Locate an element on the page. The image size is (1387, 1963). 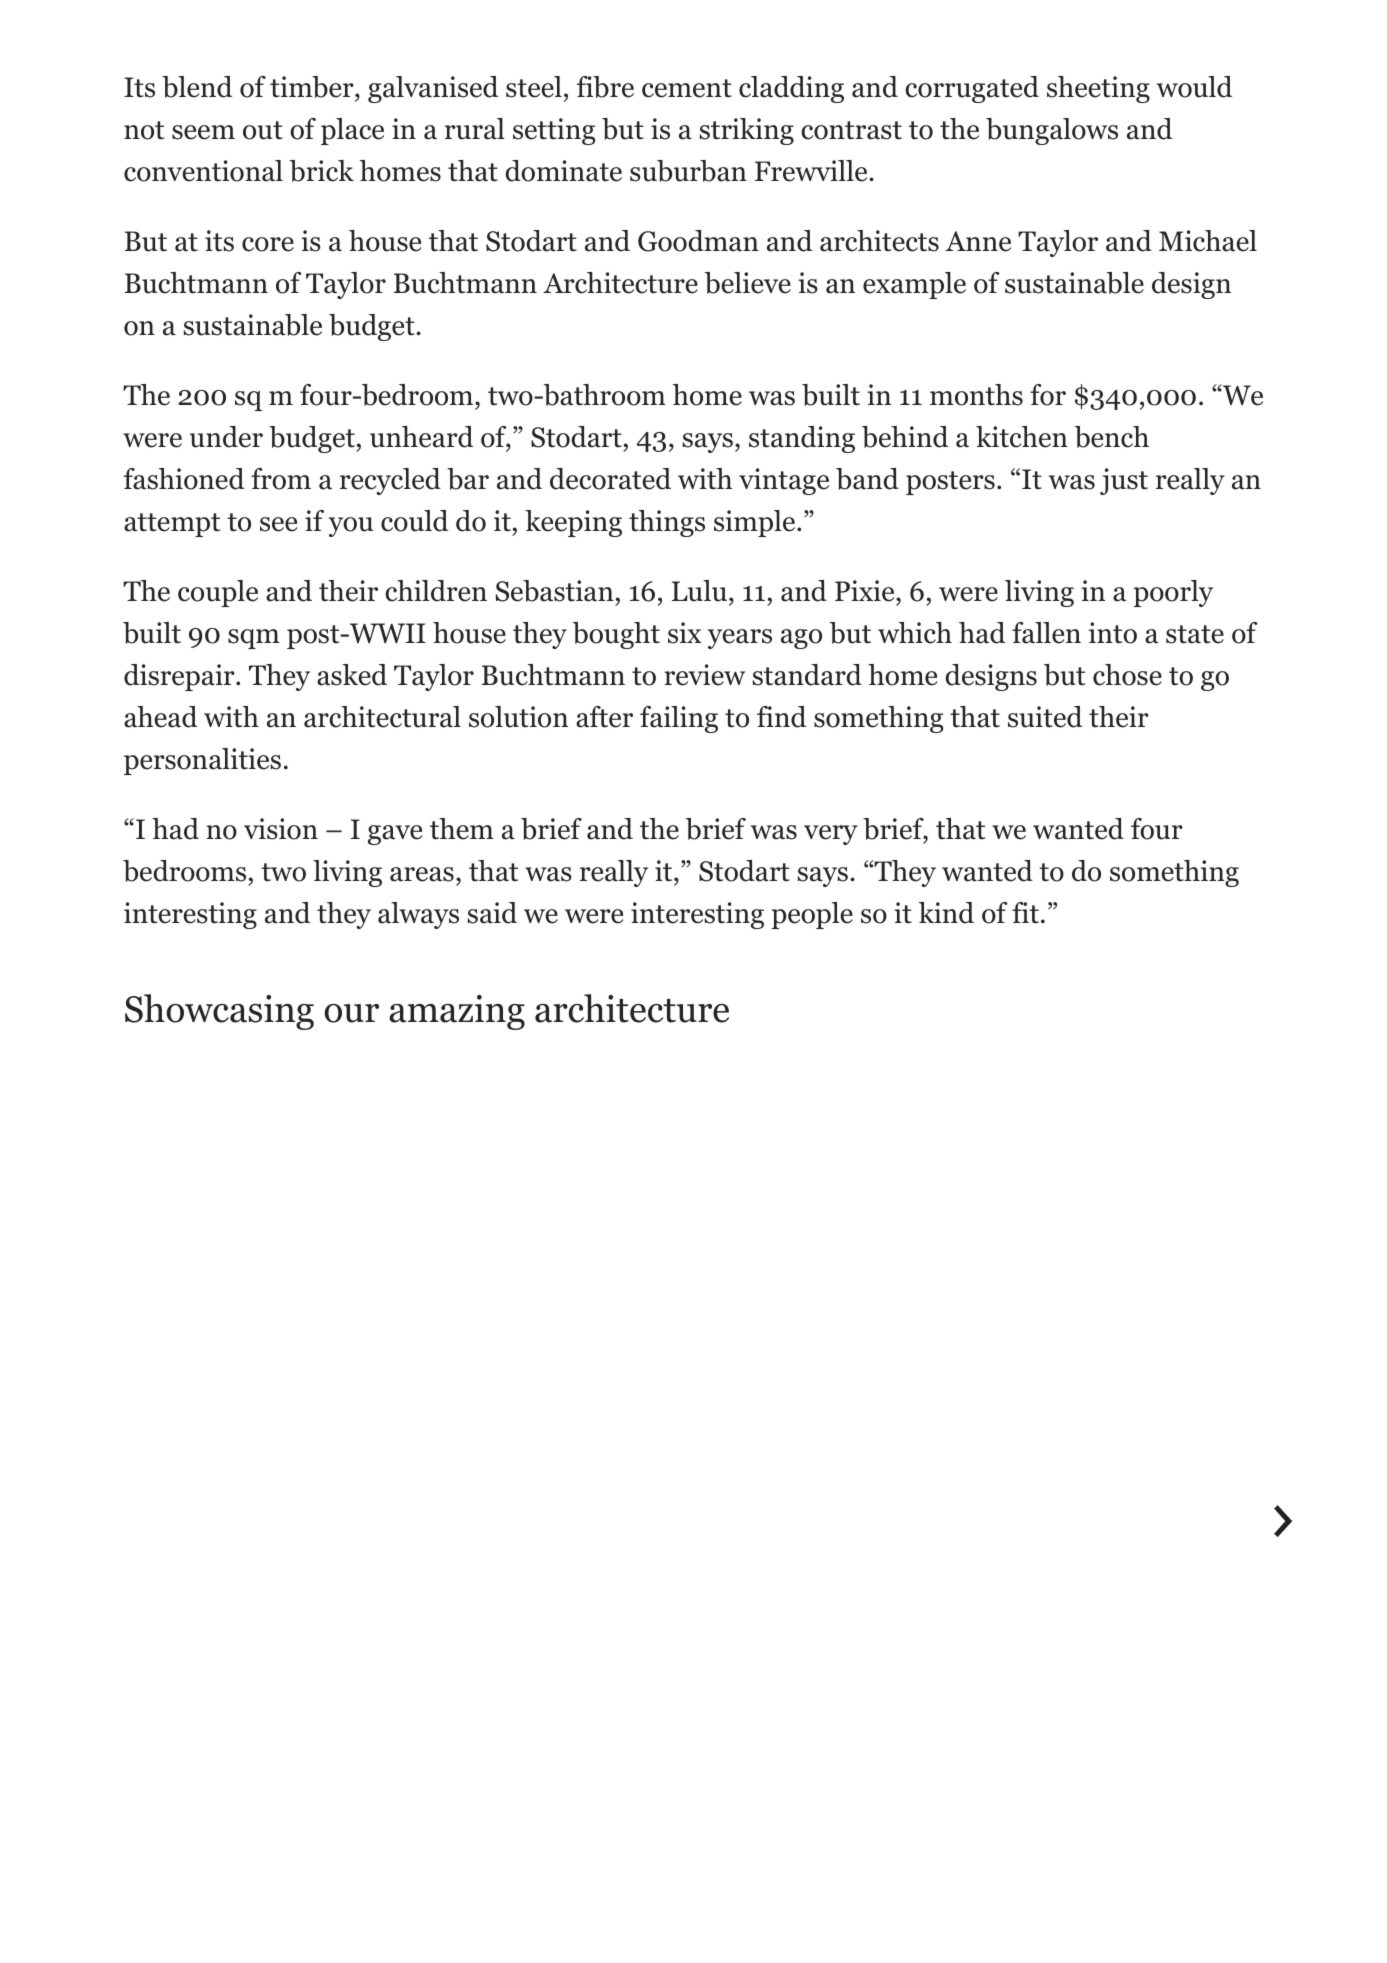
Showcasing is located at coordinates (219, 1012).
